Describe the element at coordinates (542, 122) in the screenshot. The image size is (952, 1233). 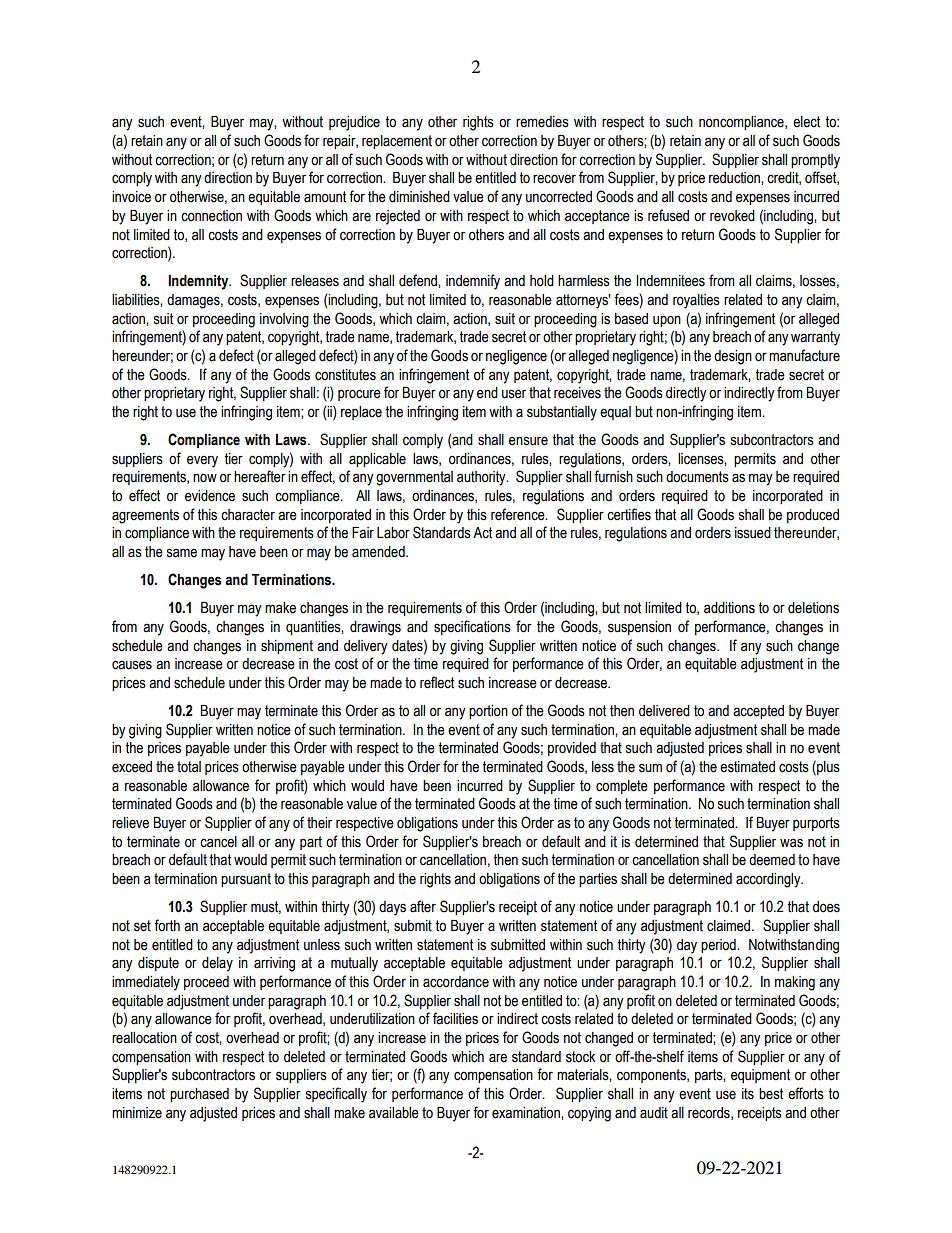
I see `remedies` at that location.
